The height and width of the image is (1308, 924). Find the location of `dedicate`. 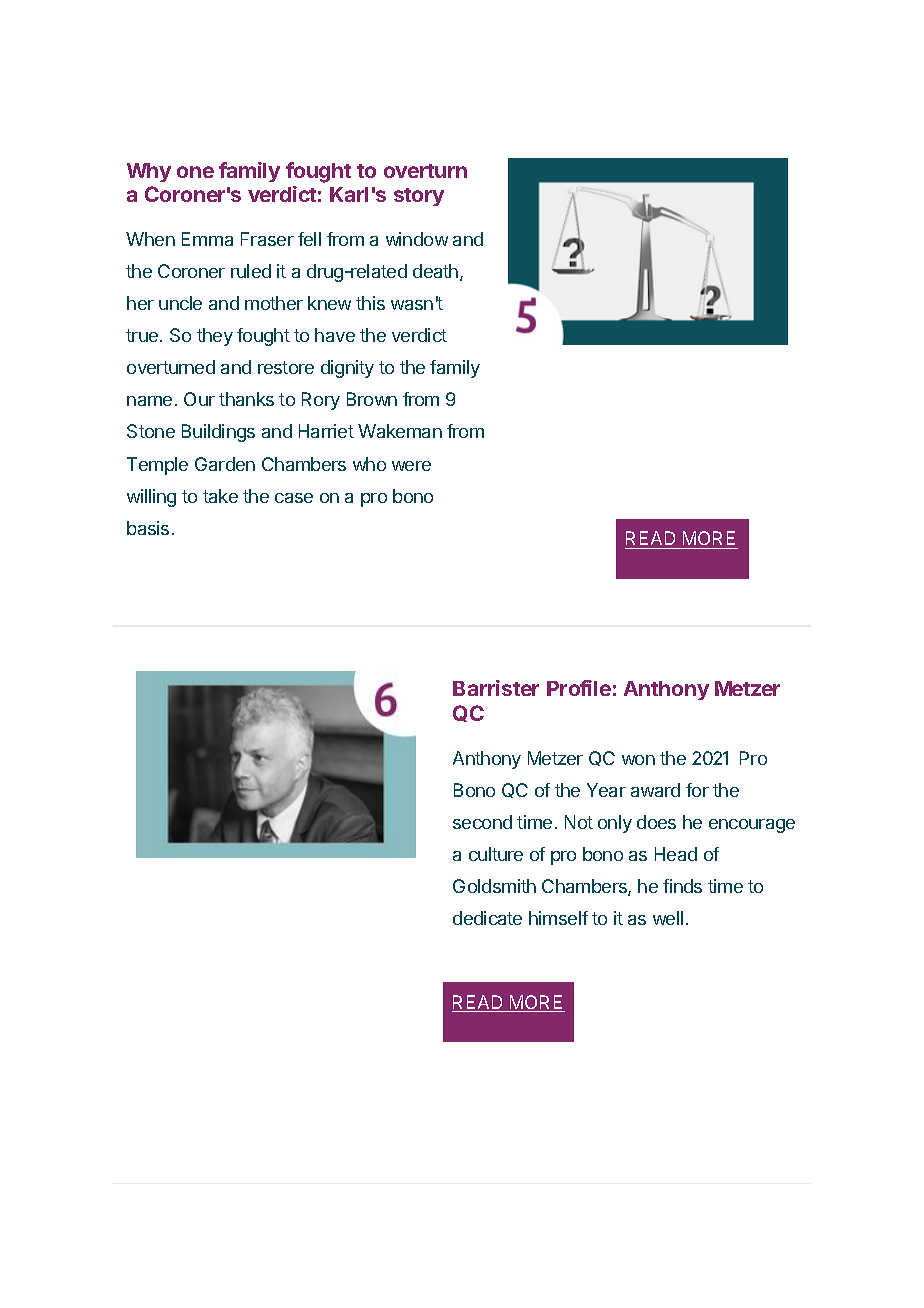

dedicate is located at coordinates (487, 918).
